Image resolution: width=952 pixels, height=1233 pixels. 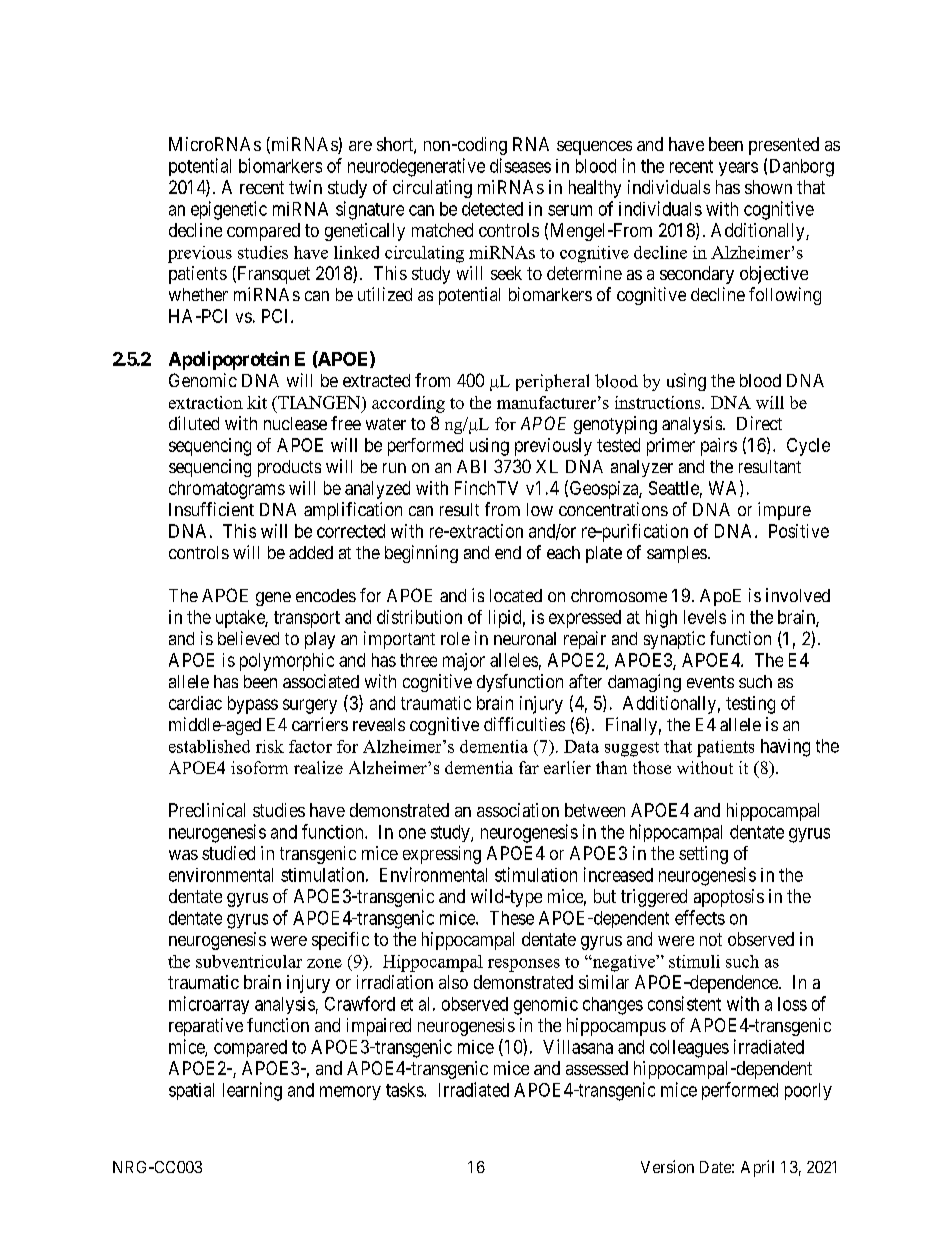 What do you see at coordinates (524, 965) in the screenshot?
I see `responses` at bounding box center [524, 965].
